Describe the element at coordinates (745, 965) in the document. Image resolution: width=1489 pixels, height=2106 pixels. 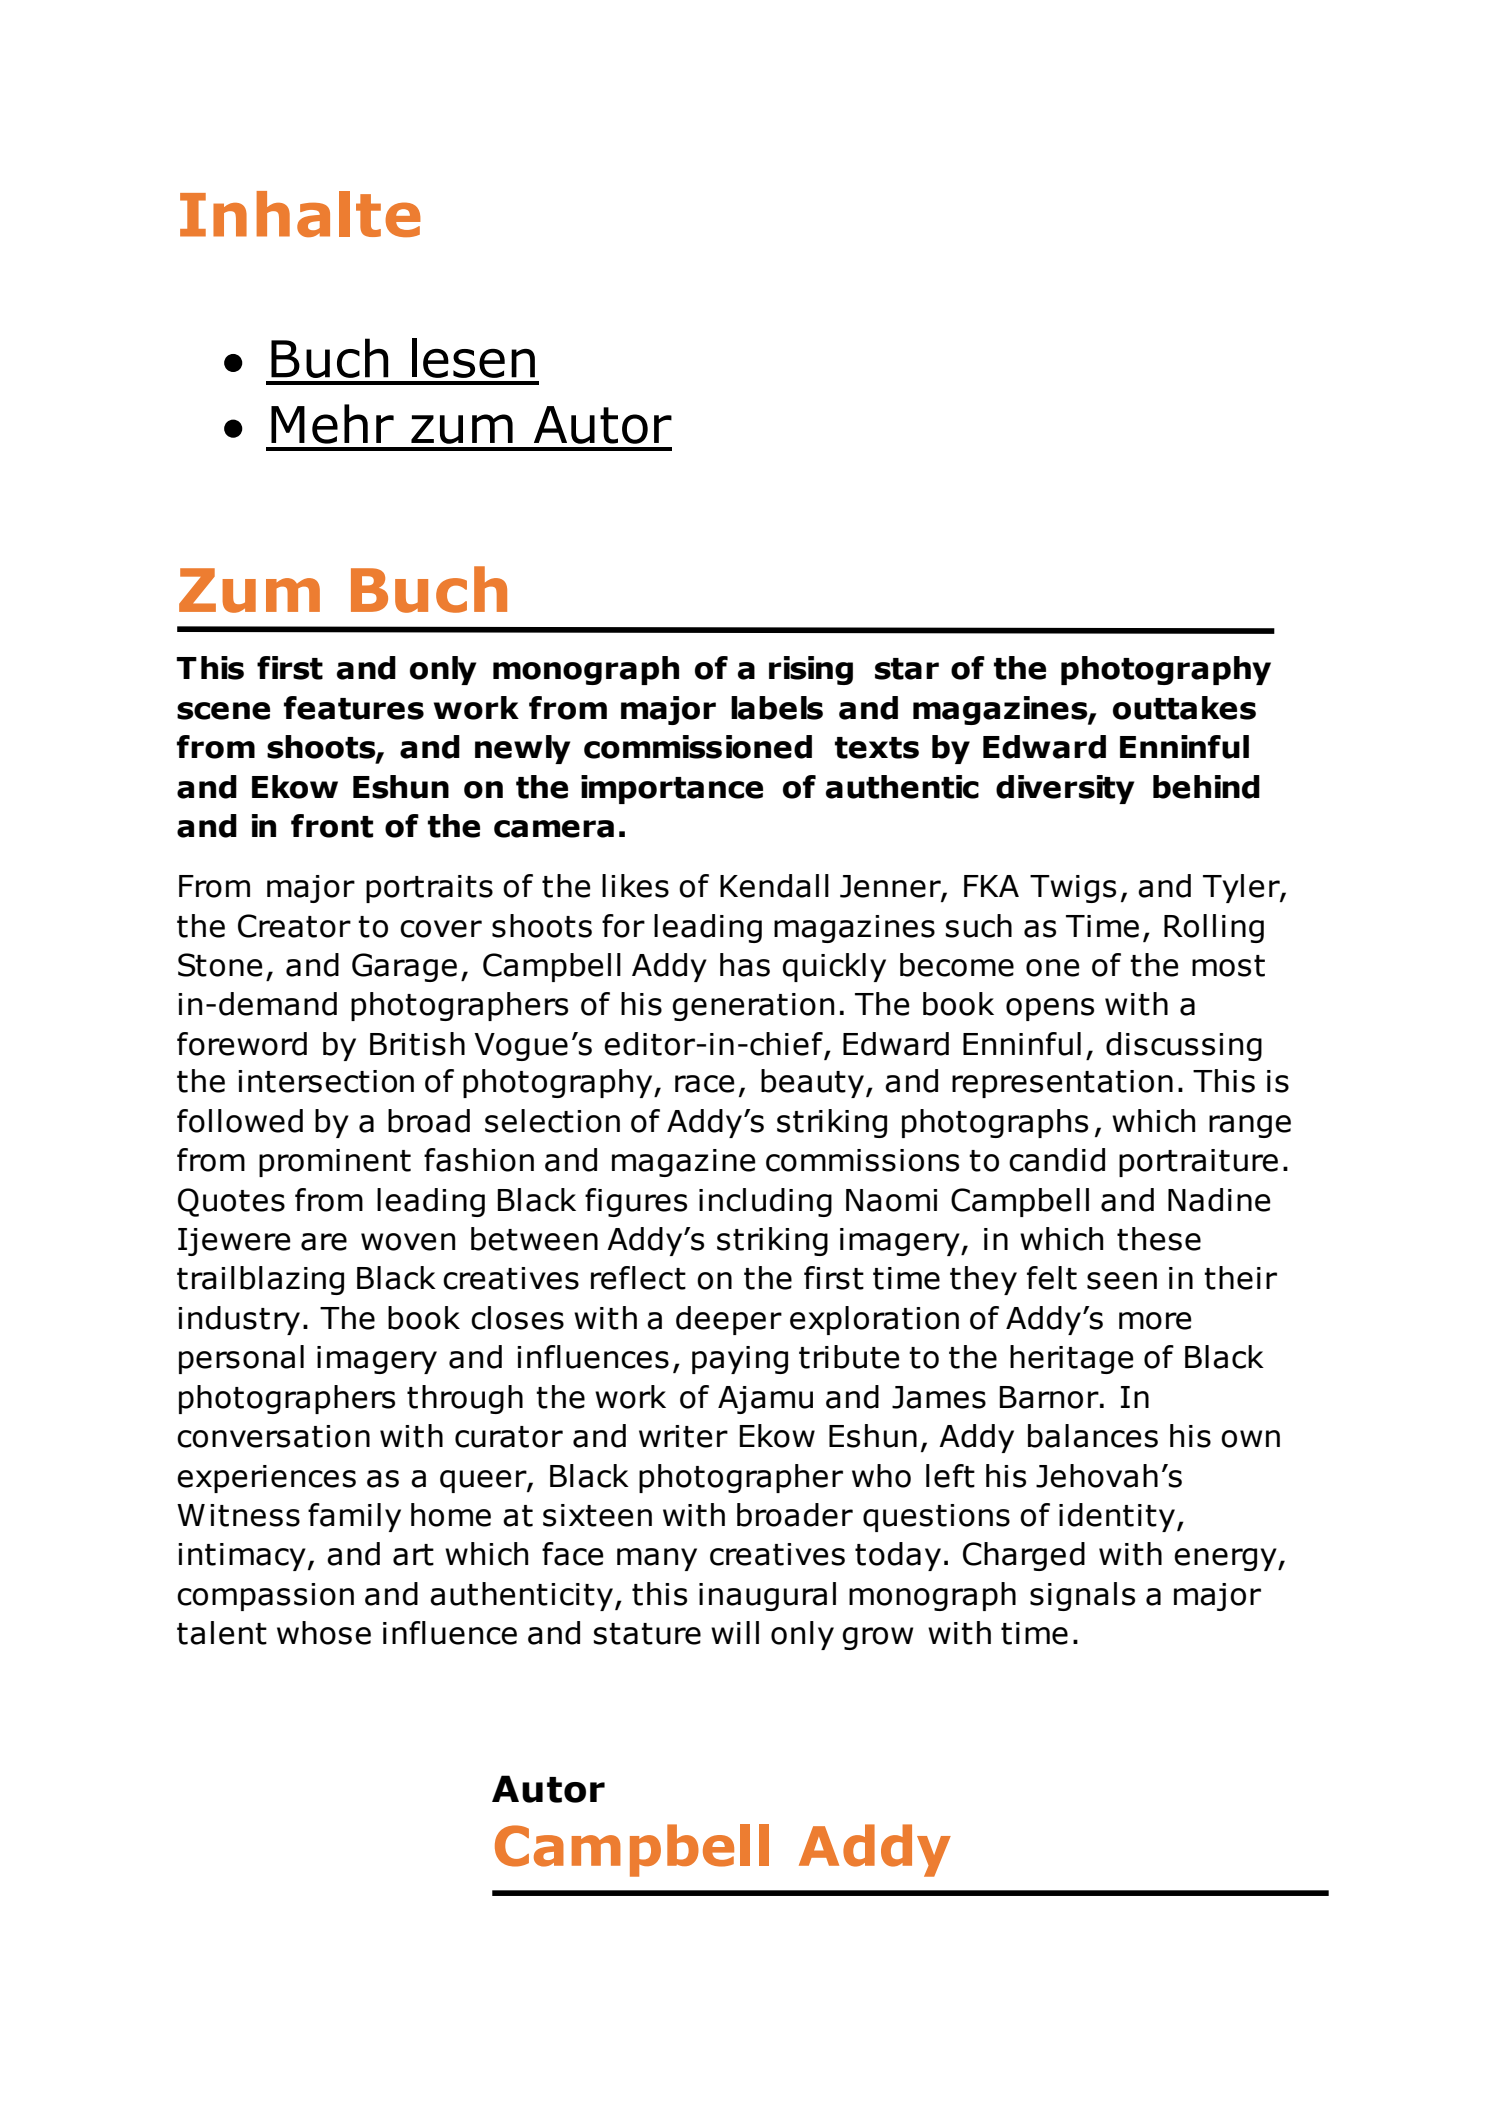
I see `has` at that location.
